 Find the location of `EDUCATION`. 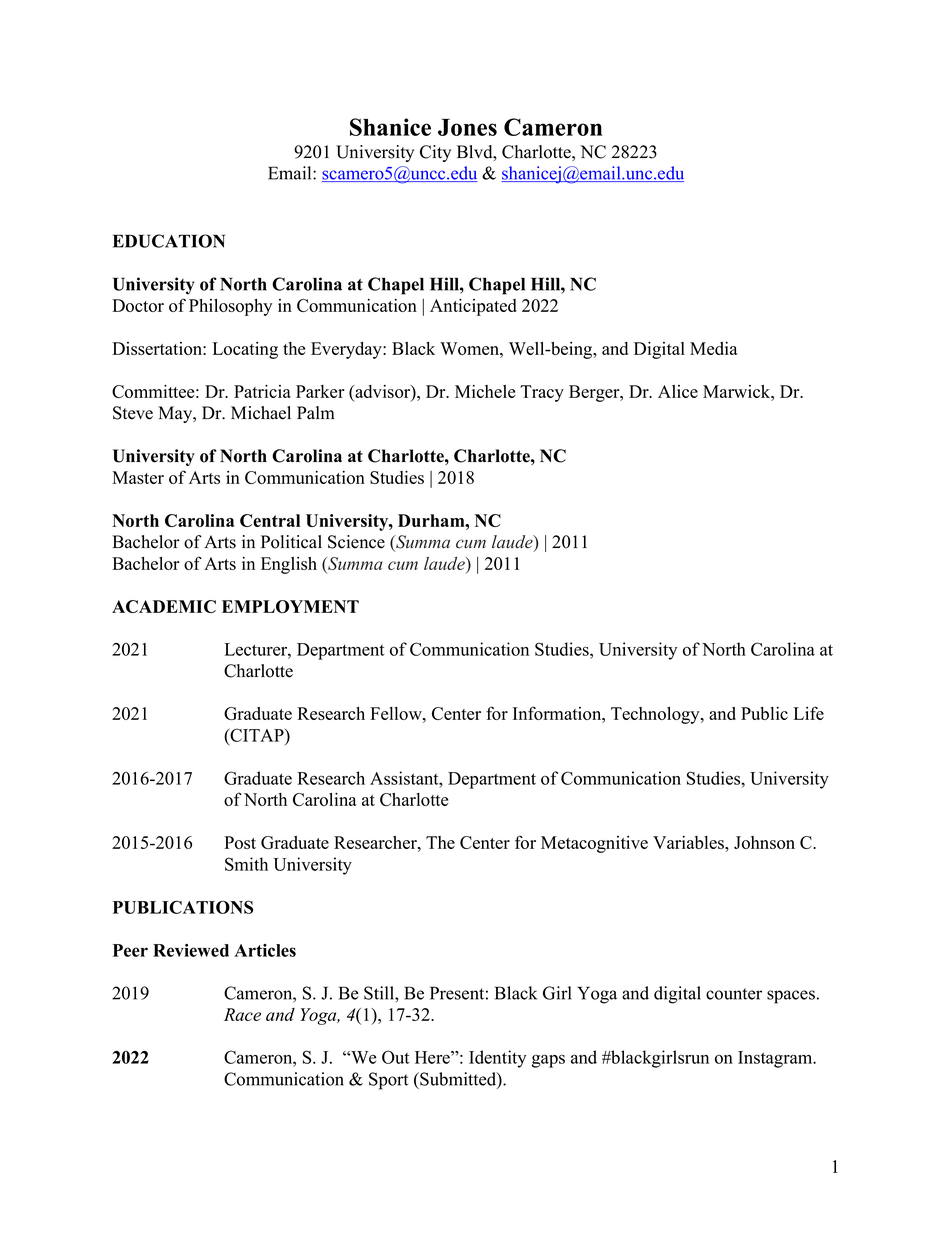

EDUCATION is located at coordinates (169, 241).
